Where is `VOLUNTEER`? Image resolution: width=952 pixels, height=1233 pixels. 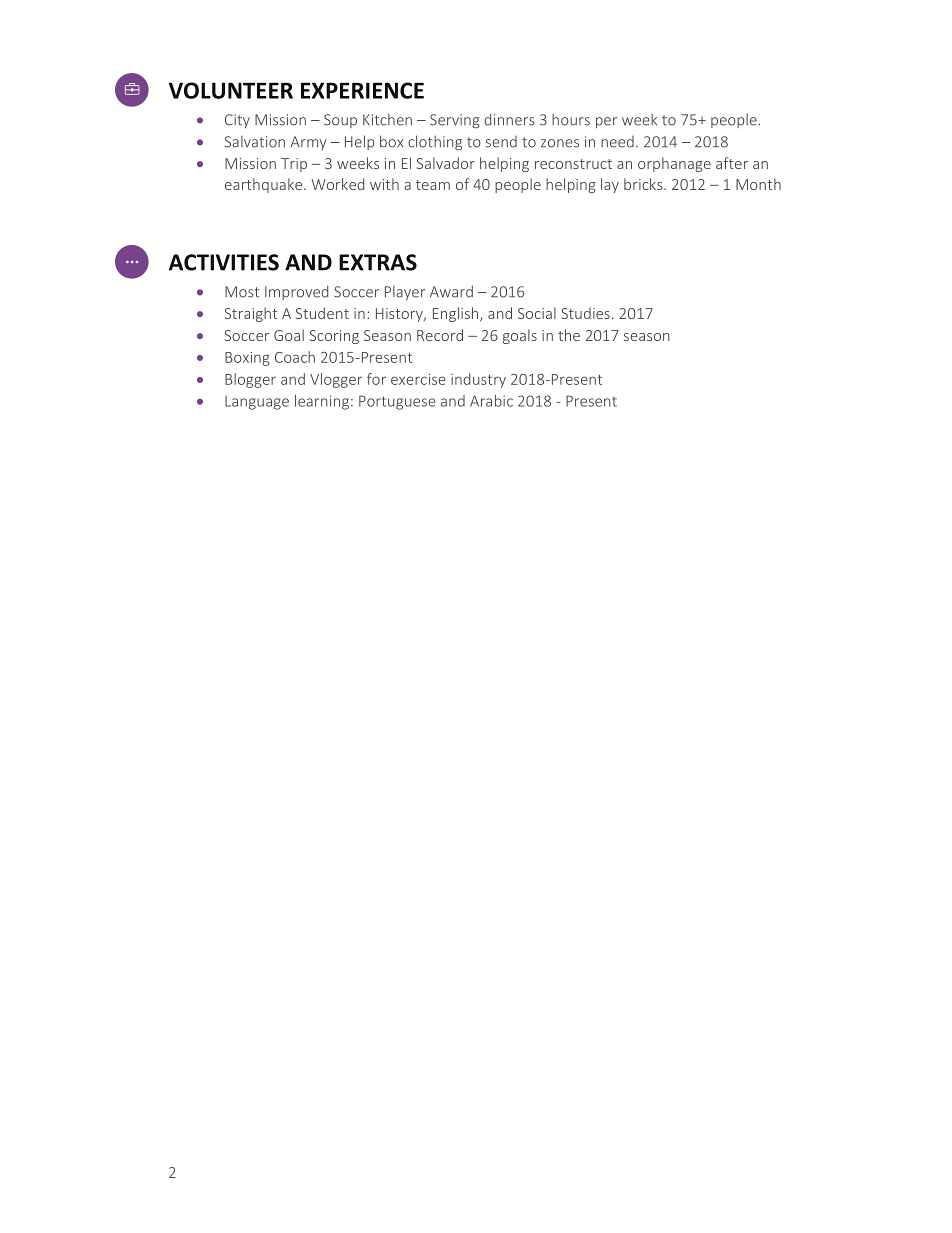 VOLUNTEER is located at coordinates (231, 90).
